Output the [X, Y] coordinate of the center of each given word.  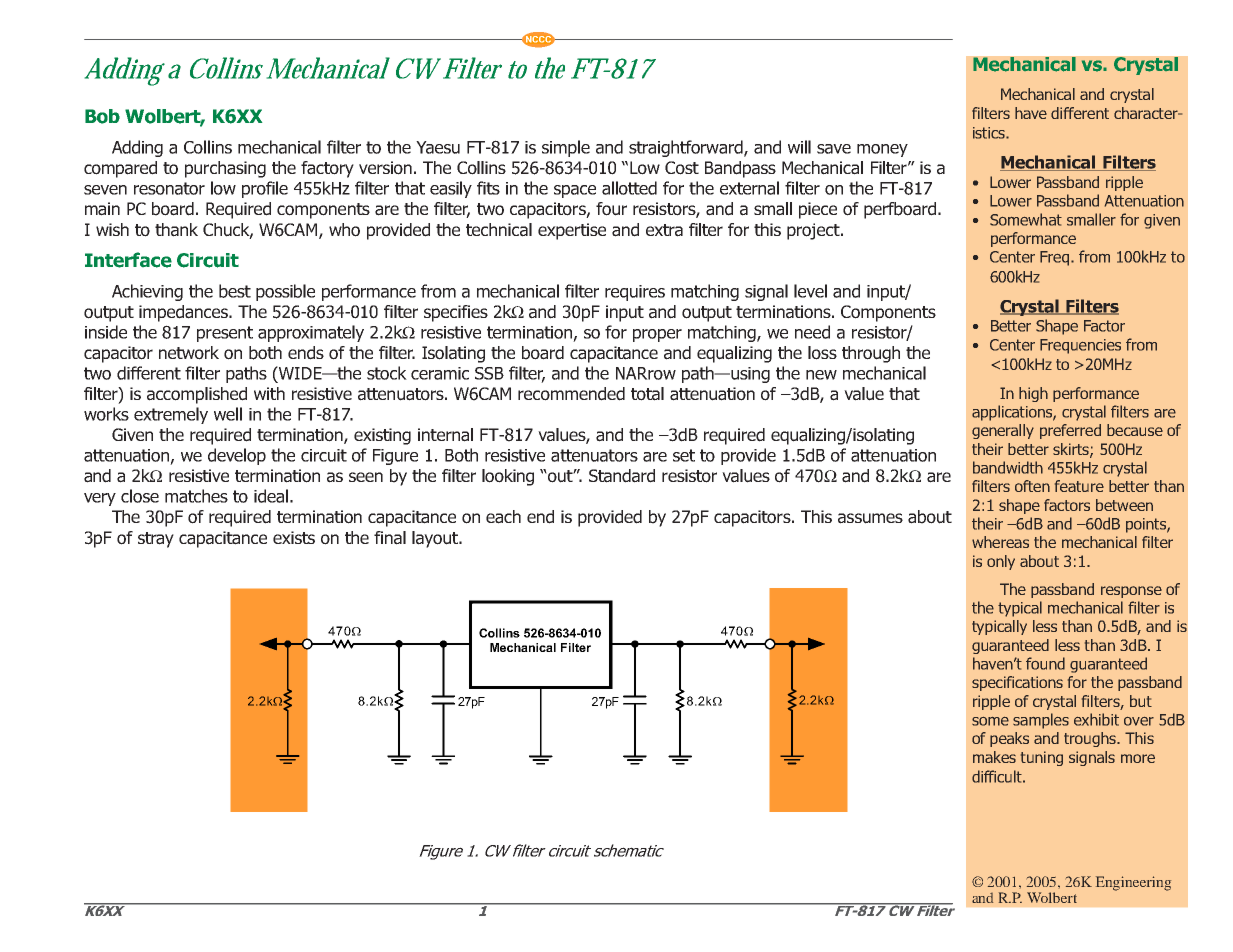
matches [196, 496]
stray [156, 540]
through [871, 354]
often [1032, 486]
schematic [629, 850]
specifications [1017, 683]
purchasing [225, 169]
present [225, 334]
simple [566, 148]
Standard [622, 476]
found [1045, 663]
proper [657, 335]
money [882, 150]
